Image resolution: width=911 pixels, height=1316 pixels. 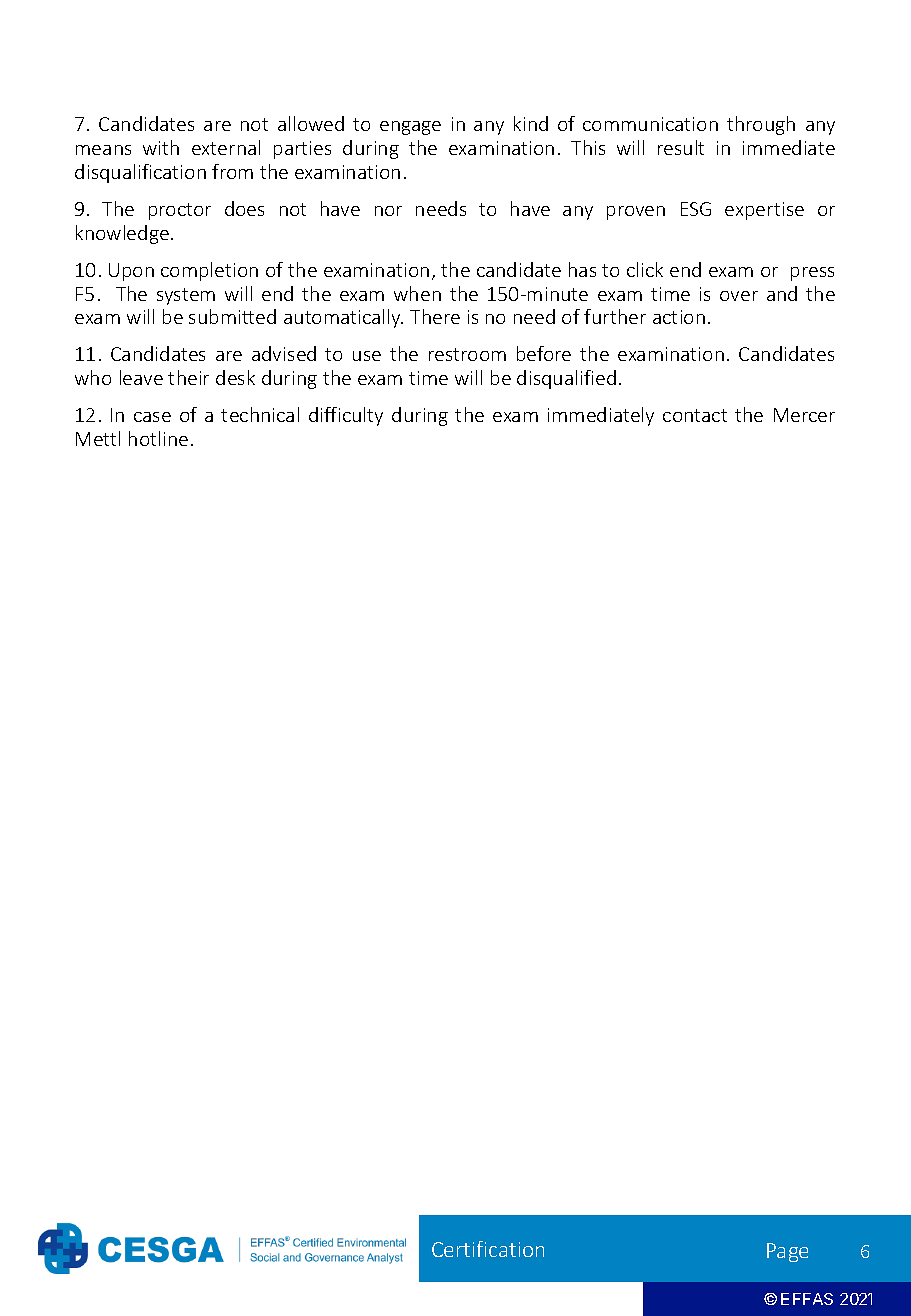 I want to click on with, so click(x=161, y=147).
